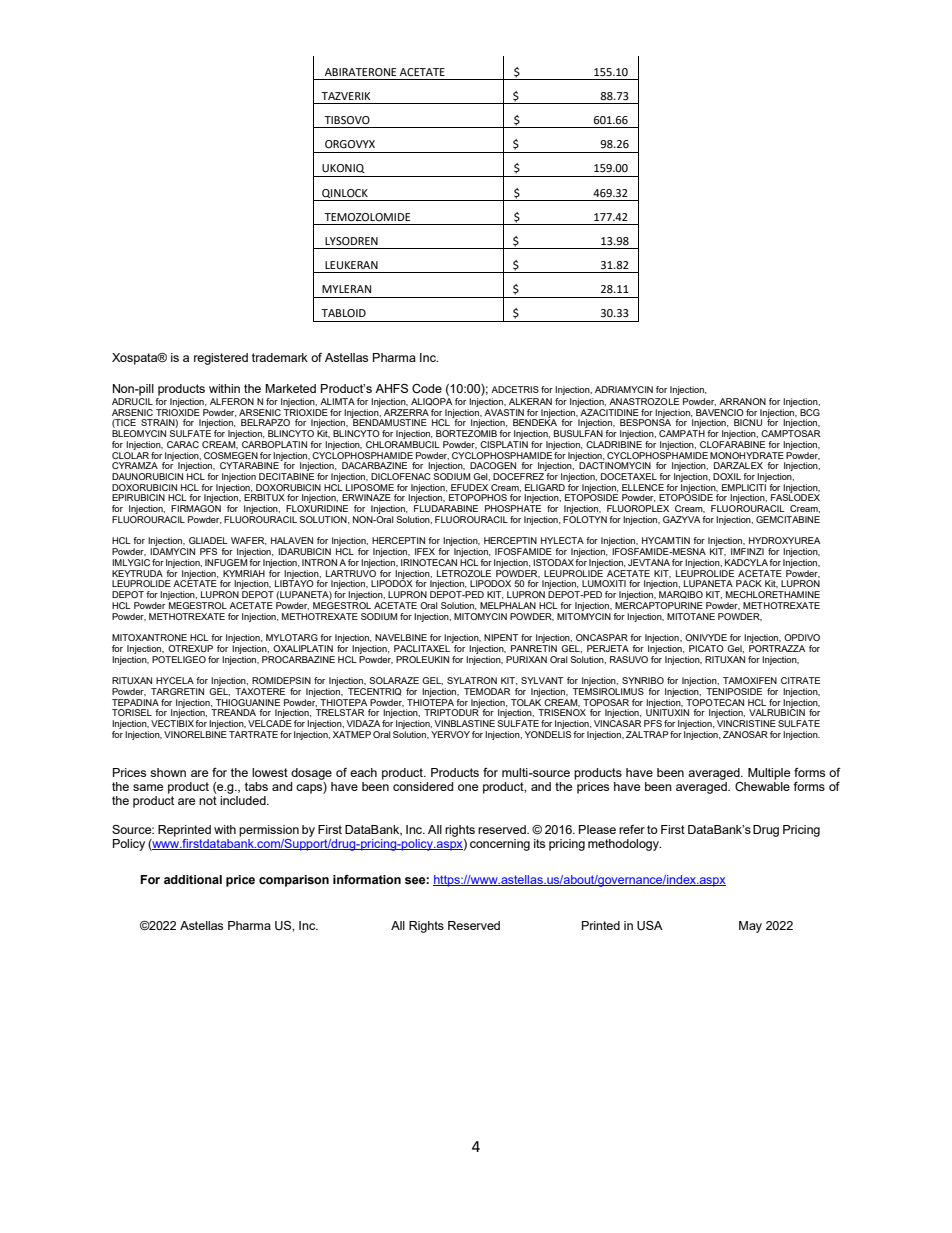 This page has width=952, height=1233. Describe the element at coordinates (427, 389) in the page. I see `Code` at that location.
